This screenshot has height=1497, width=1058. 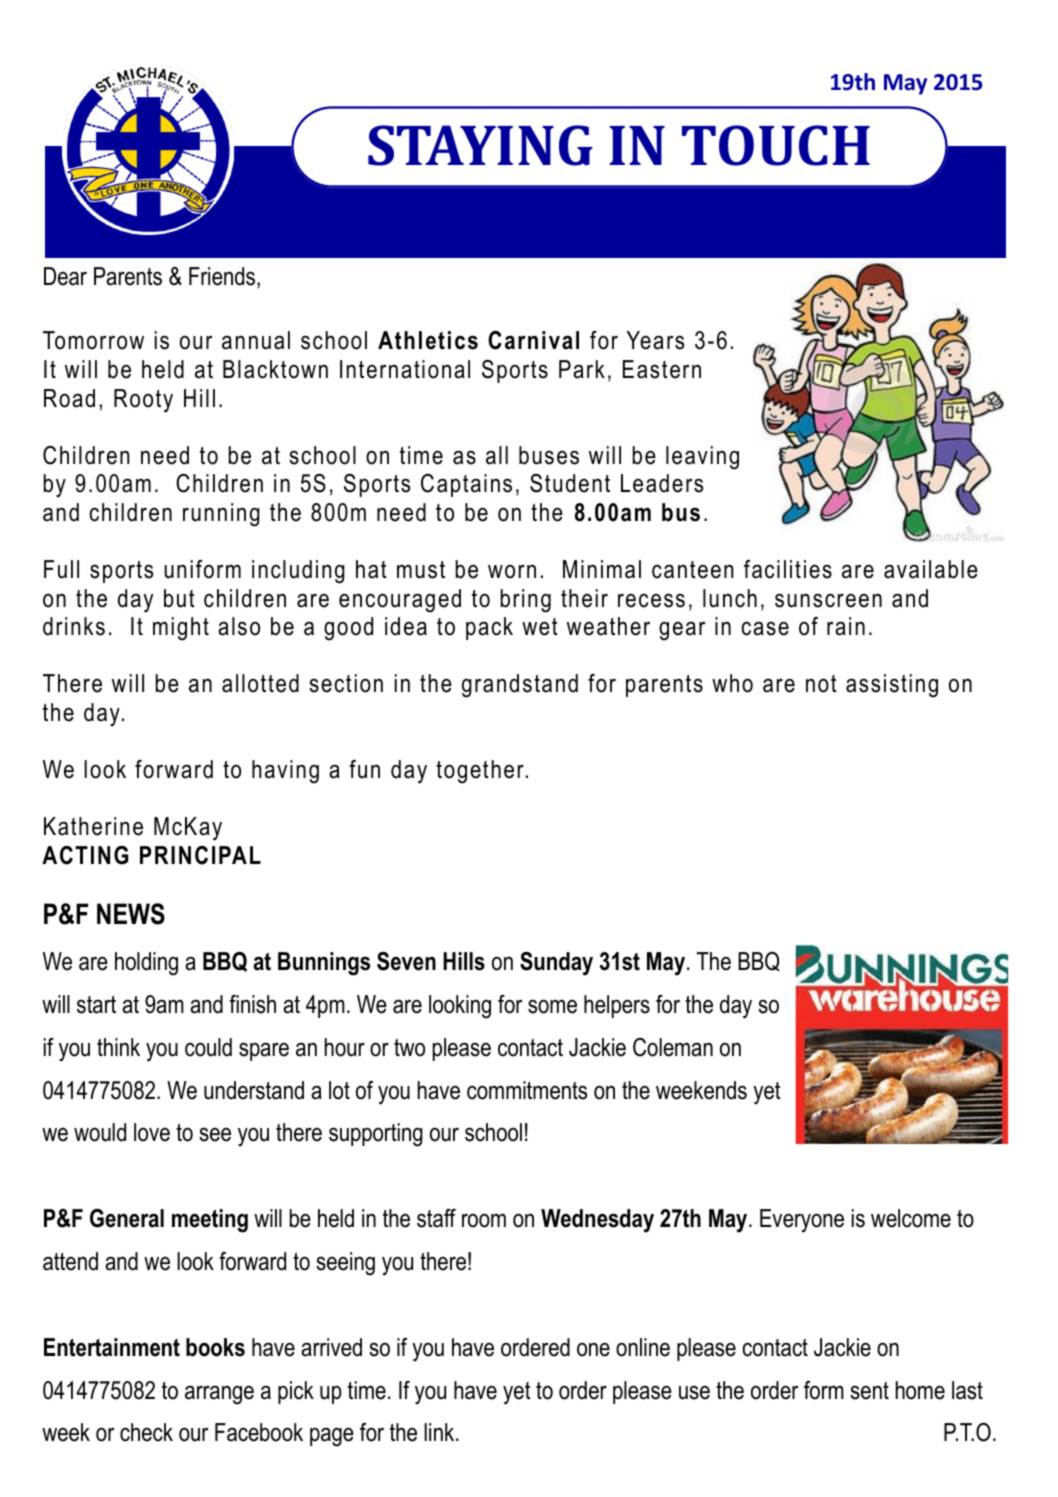 What do you see at coordinates (869, 1391) in the screenshot?
I see `sent` at bounding box center [869, 1391].
